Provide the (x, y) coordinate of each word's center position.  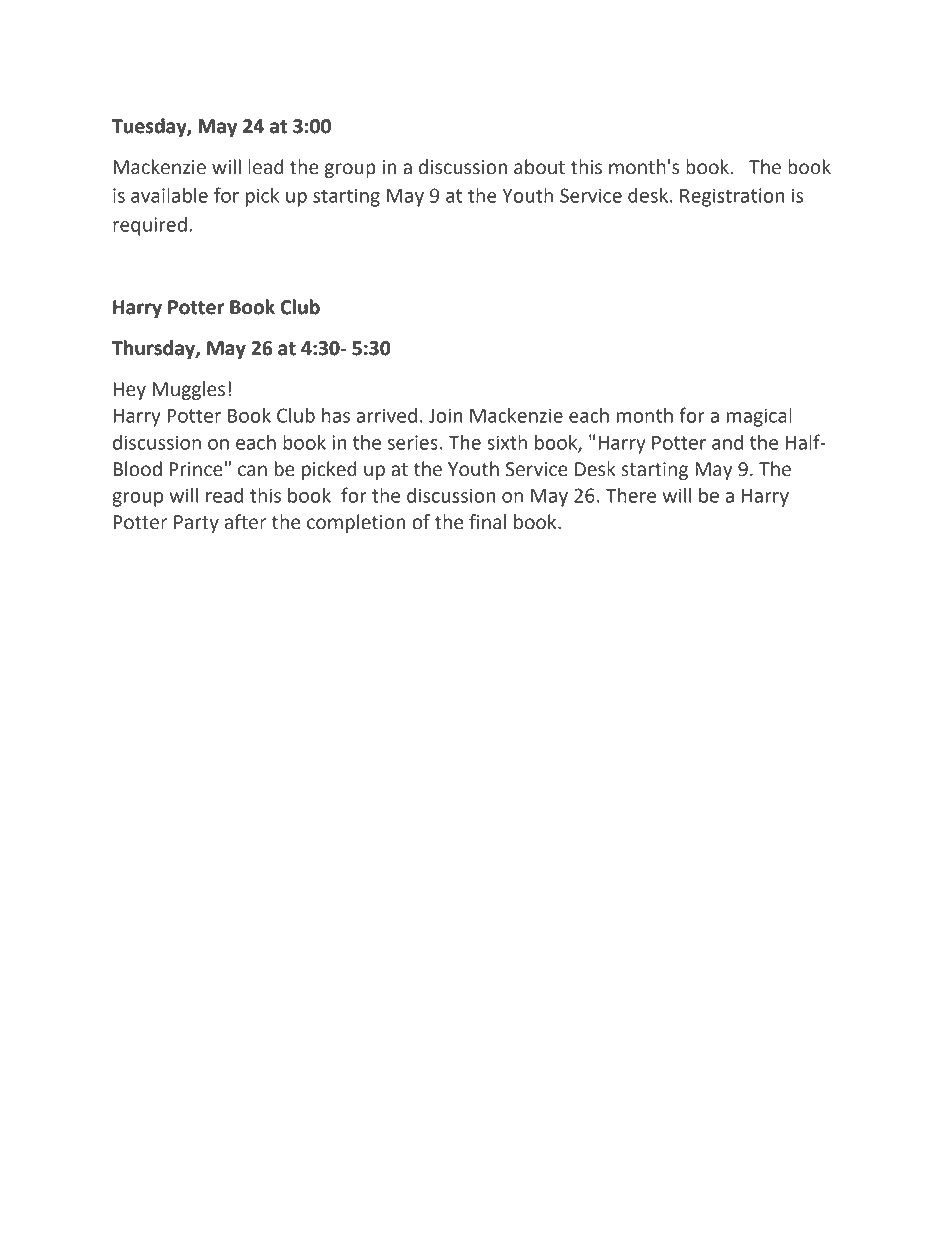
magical (759, 417)
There (631, 495)
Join (445, 415)
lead (265, 167)
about (539, 167)
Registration (732, 197)
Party (196, 524)
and (727, 442)
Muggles (189, 390)
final (487, 522)
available (169, 195)
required (150, 226)
